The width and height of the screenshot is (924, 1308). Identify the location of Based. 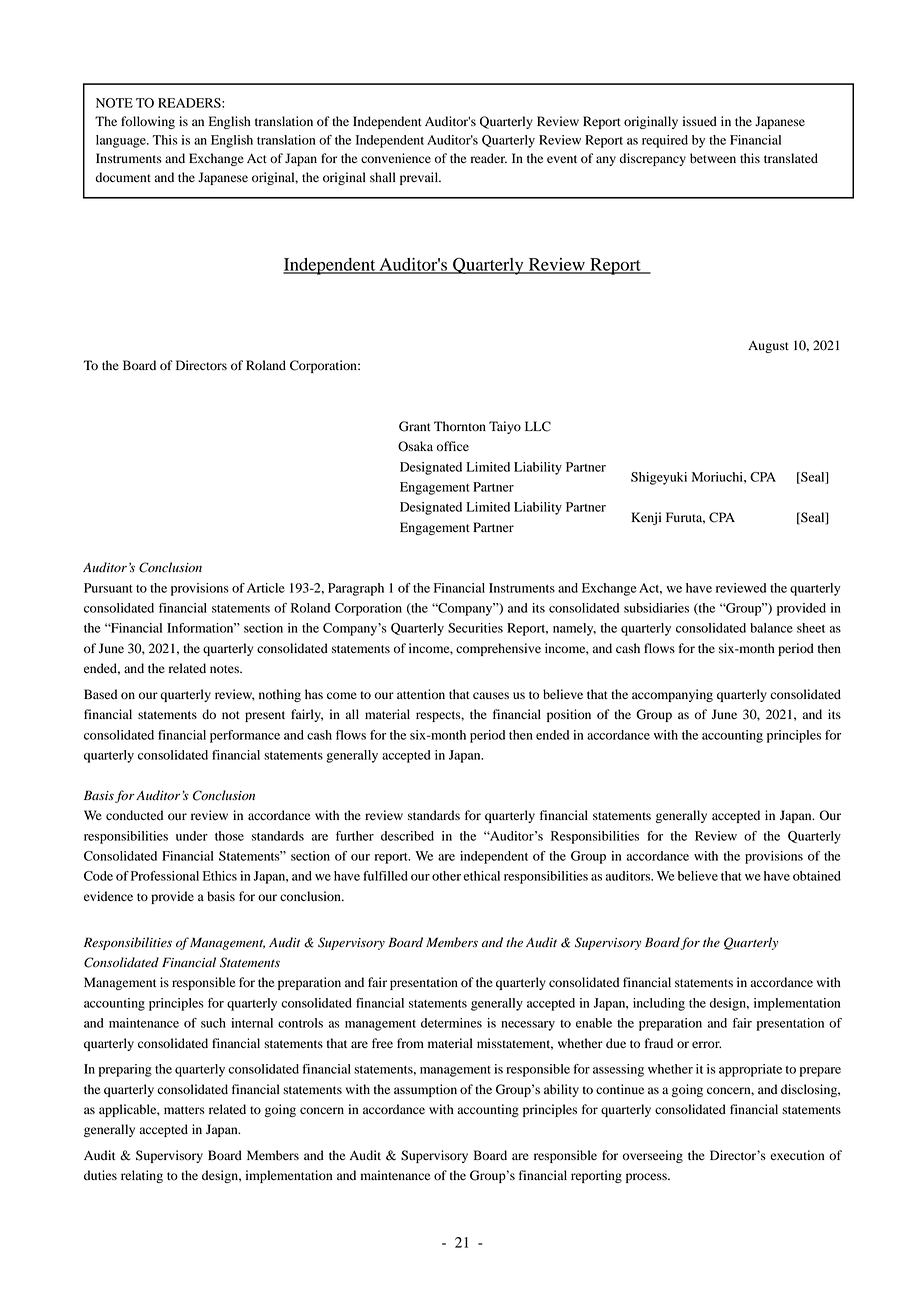
(100, 694).
